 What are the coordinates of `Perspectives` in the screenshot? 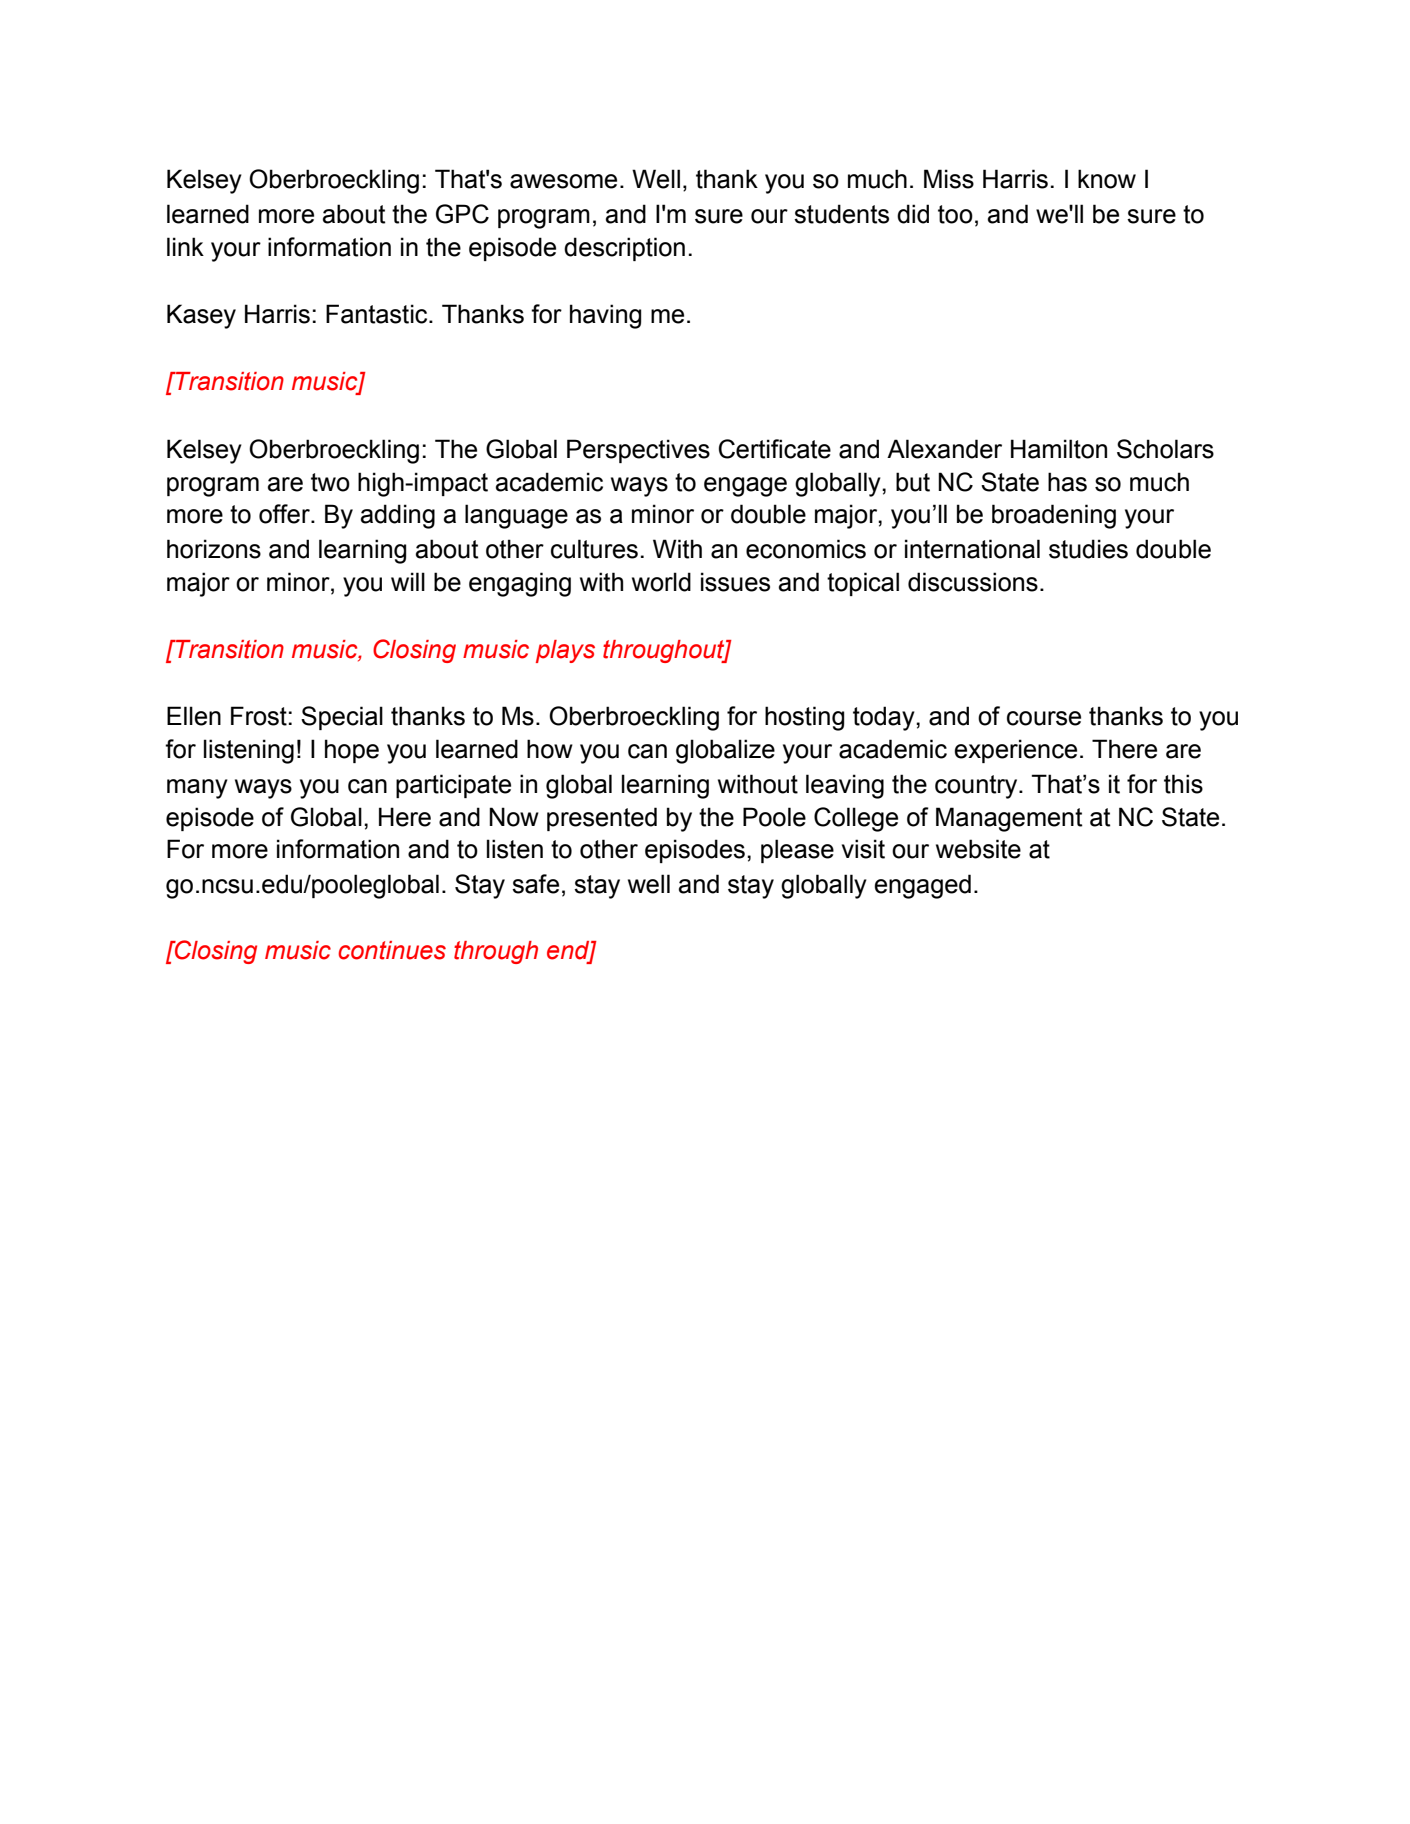 It's located at (638, 451).
